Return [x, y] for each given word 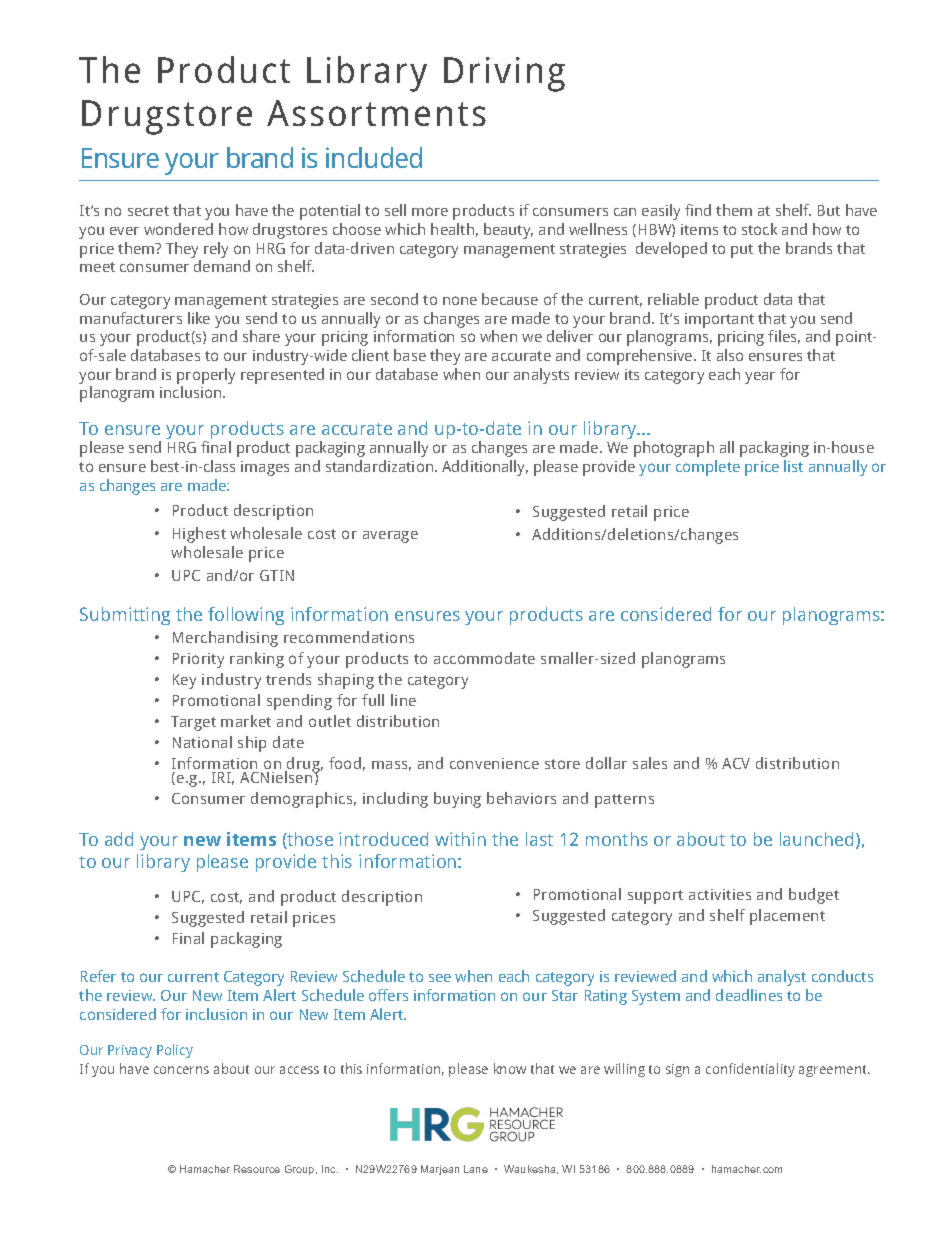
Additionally [485, 468]
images [265, 468]
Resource [257, 1169]
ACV [736, 763]
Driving [504, 74]
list [793, 466]
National [202, 742]
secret [148, 211]
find [698, 210]
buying [457, 800]
